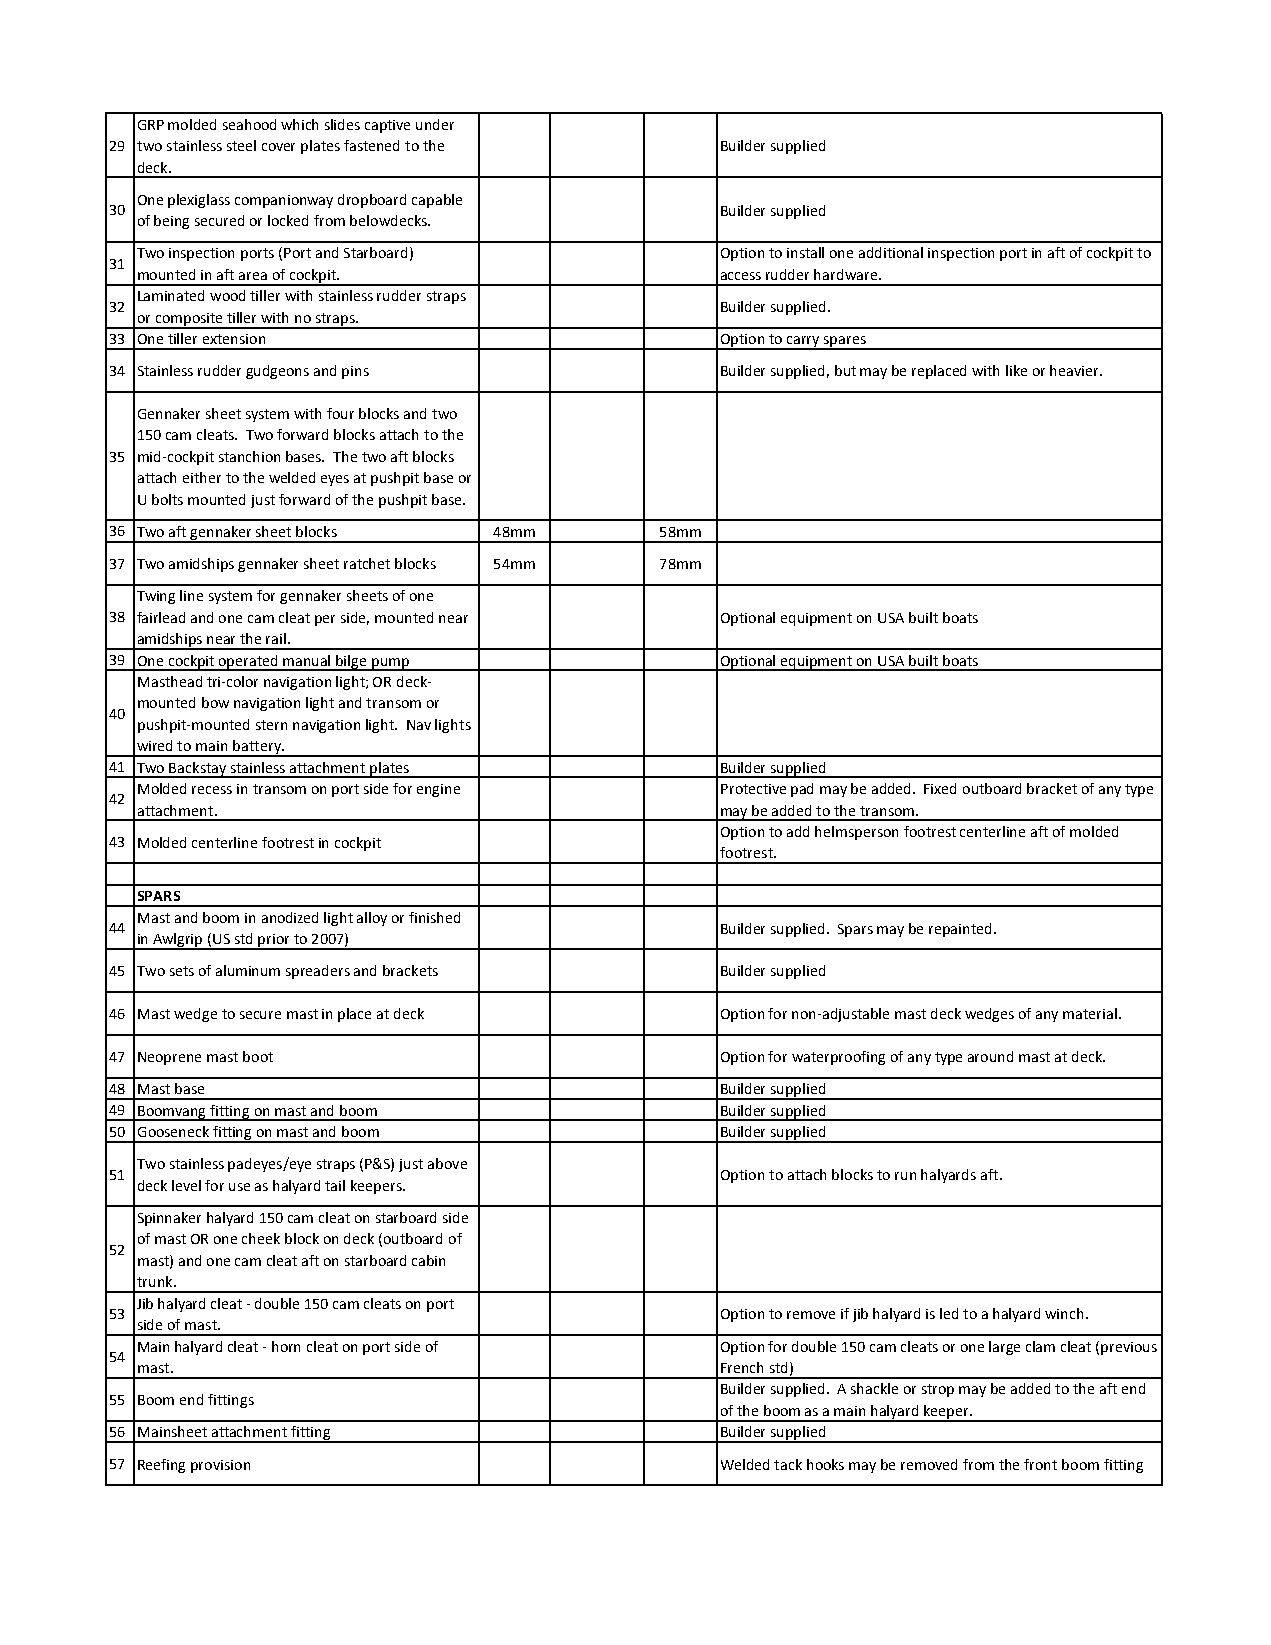 Image resolution: width=1271 pixels, height=1645 pixels. Describe the element at coordinates (202, 477) in the screenshot. I see `either` at that location.
